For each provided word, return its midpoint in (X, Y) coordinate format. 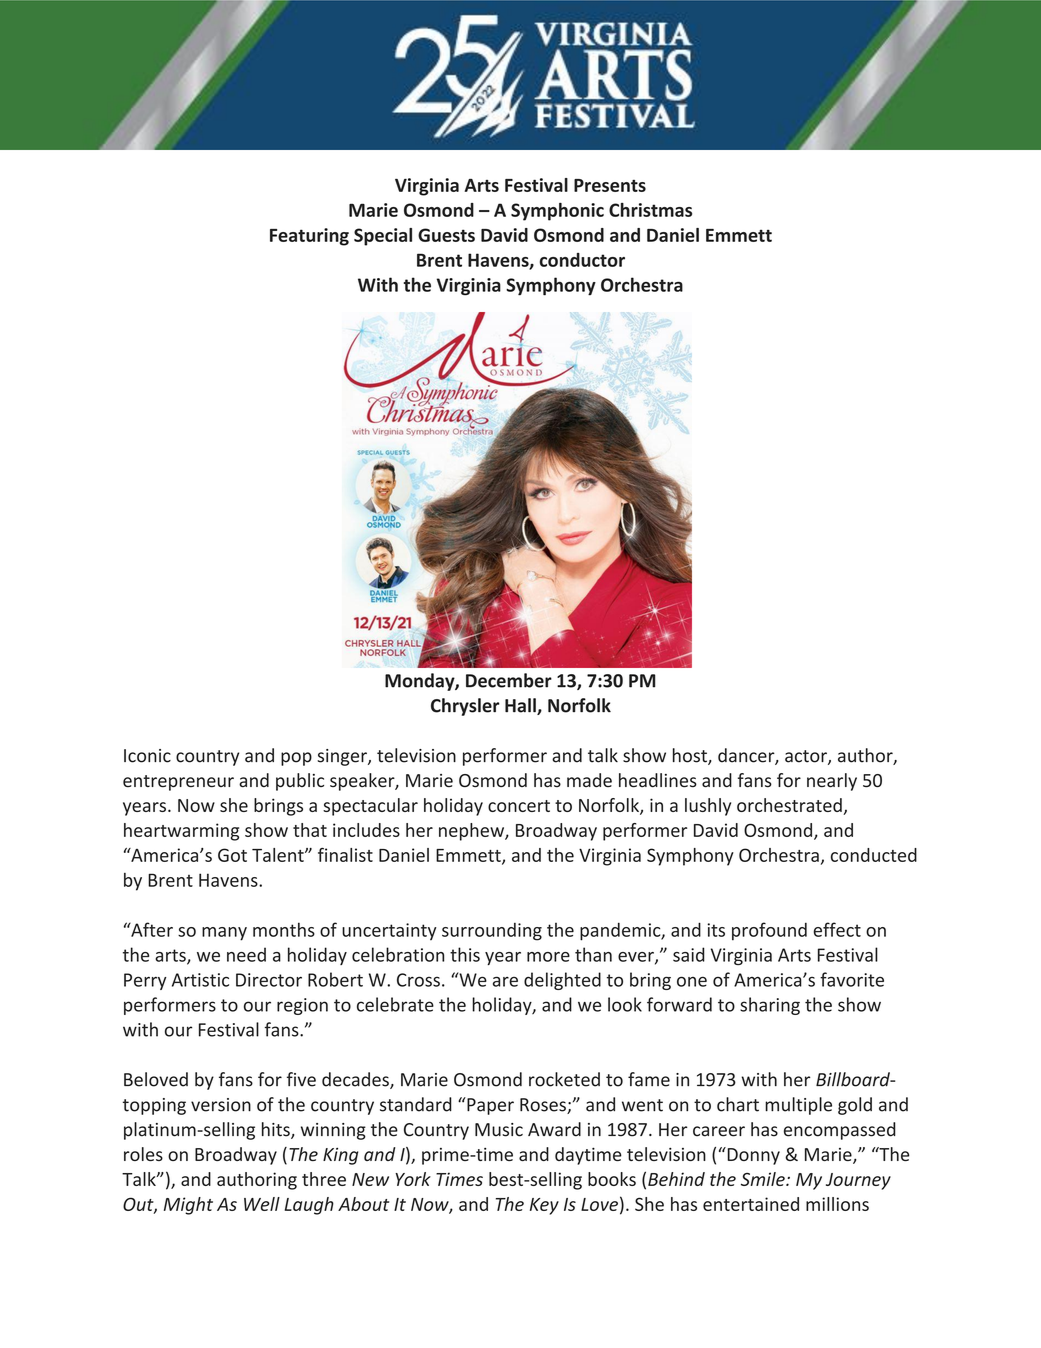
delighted (562, 981)
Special (383, 237)
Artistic (200, 980)
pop (296, 759)
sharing (770, 1006)
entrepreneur (178, 783)
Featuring (309, 237)
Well (262, 1204)
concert (519, 806)
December (509, 680)
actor (807, 757)
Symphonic (557, 212)
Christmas (650, 210)
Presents (610, 185)
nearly (832, 782)
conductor (582, 260)
